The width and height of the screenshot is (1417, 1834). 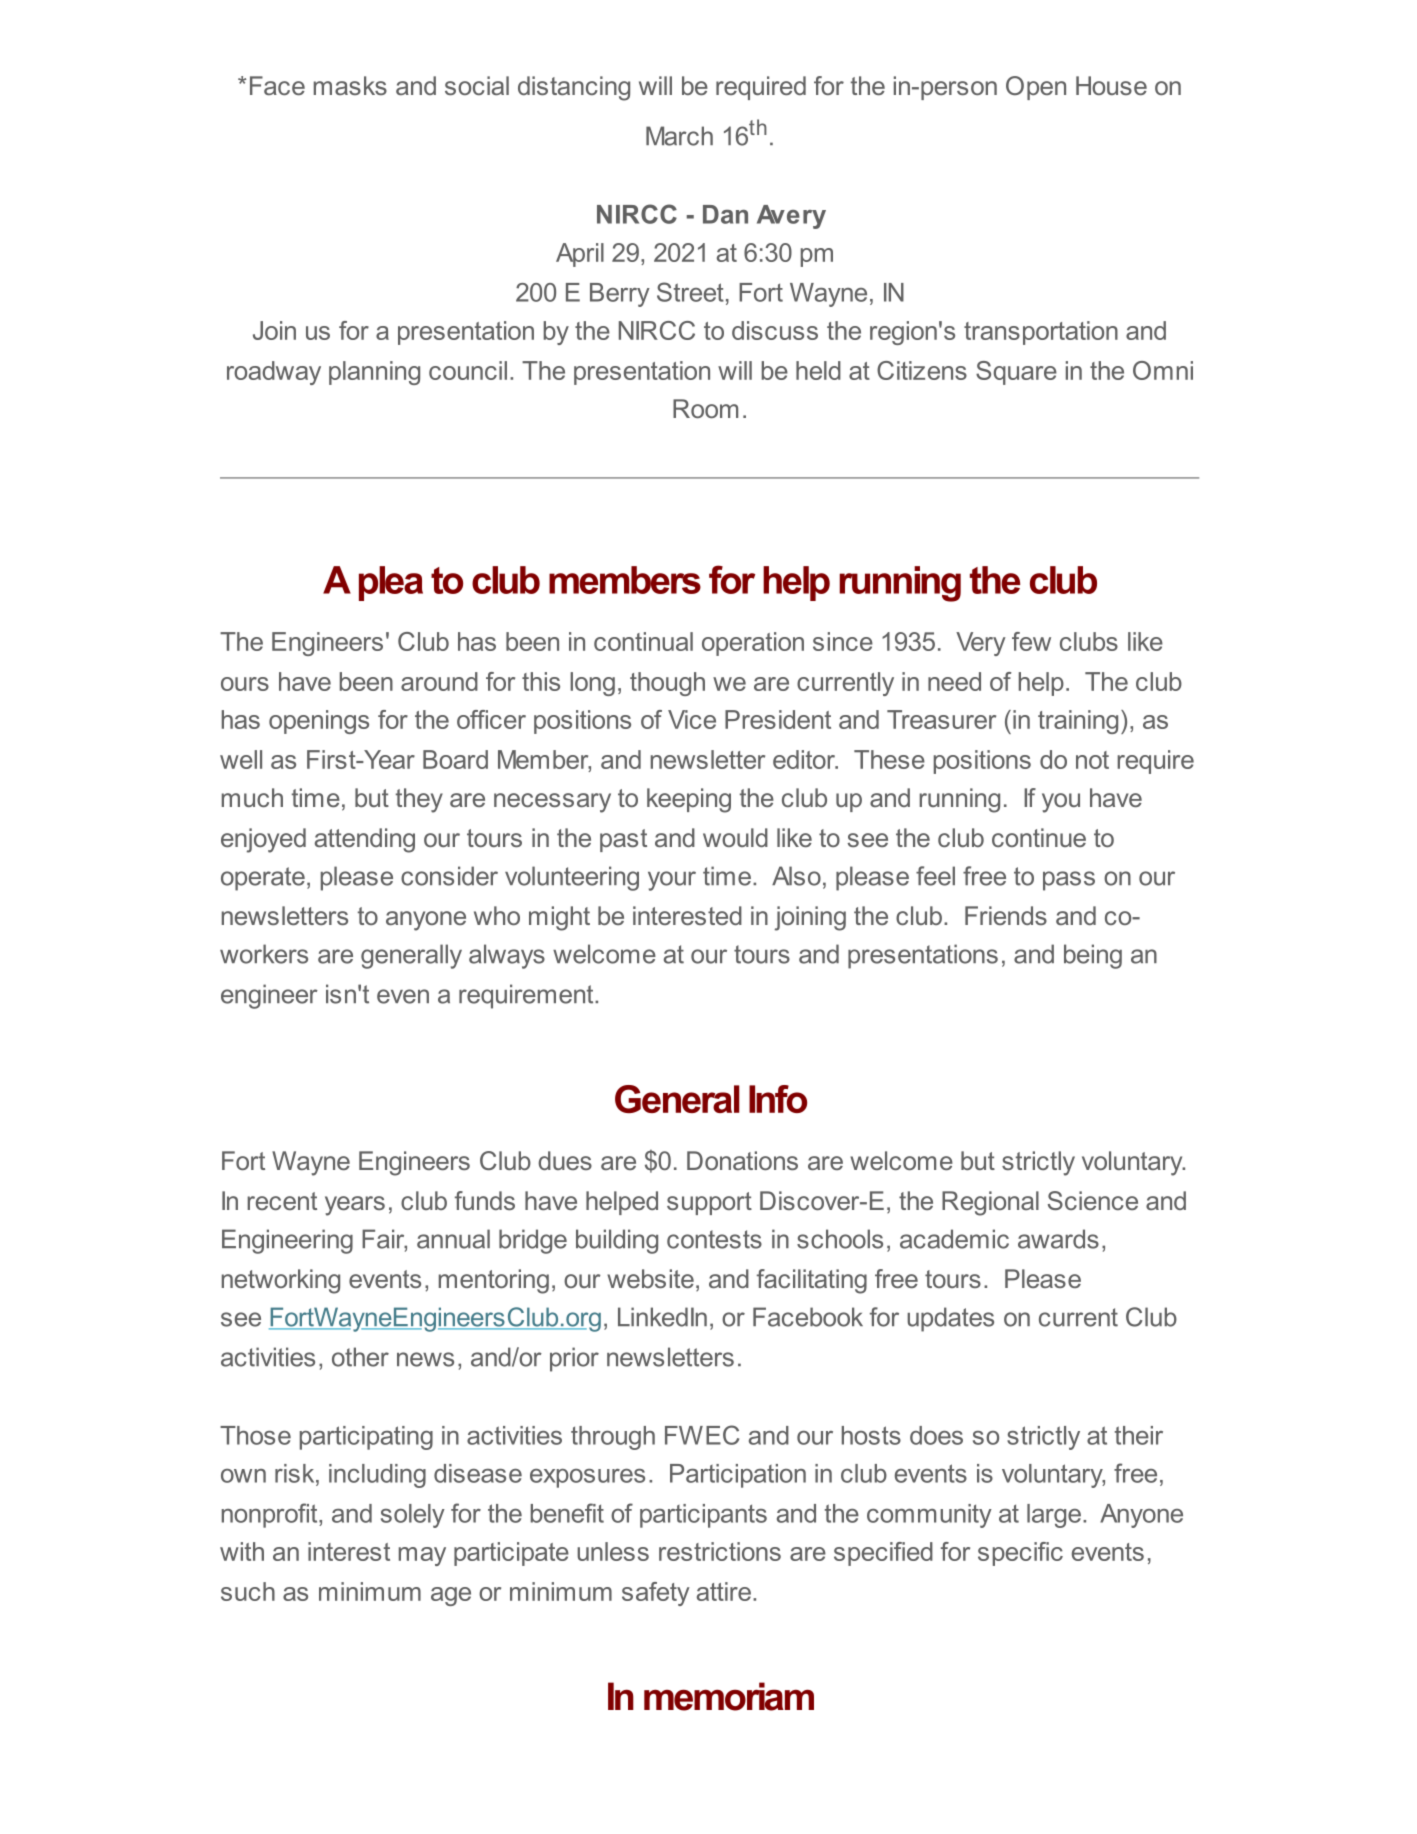 What do you see at coordinates (729, 1696) in the screenshot?
I see `memoriam` at bounding box center [729, 1696].
